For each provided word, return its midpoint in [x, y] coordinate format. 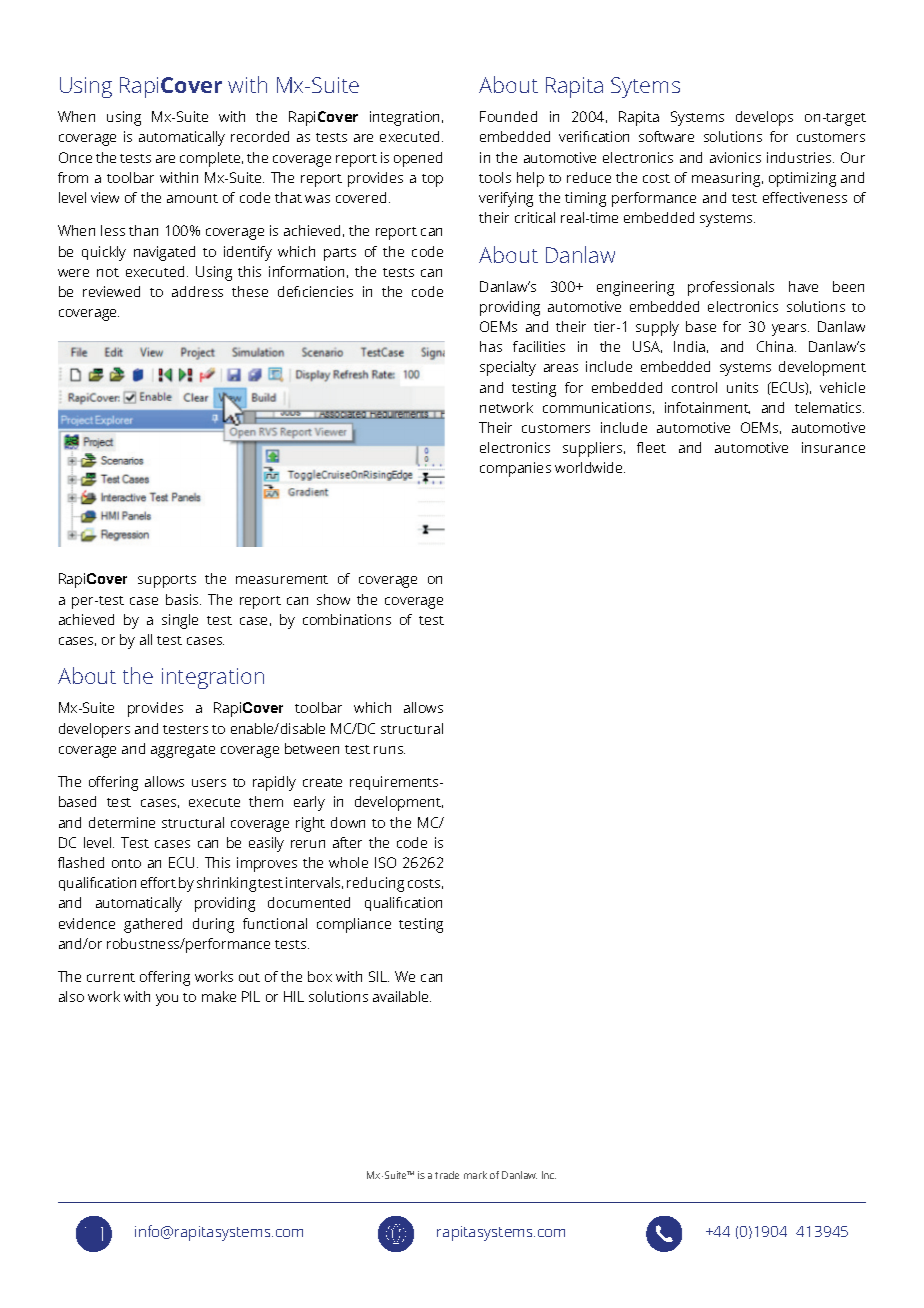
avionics [735, 157]
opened [418, 159]
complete [211, 159]
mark [475, 1175]
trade [447, 1175]
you [167, 1000]
